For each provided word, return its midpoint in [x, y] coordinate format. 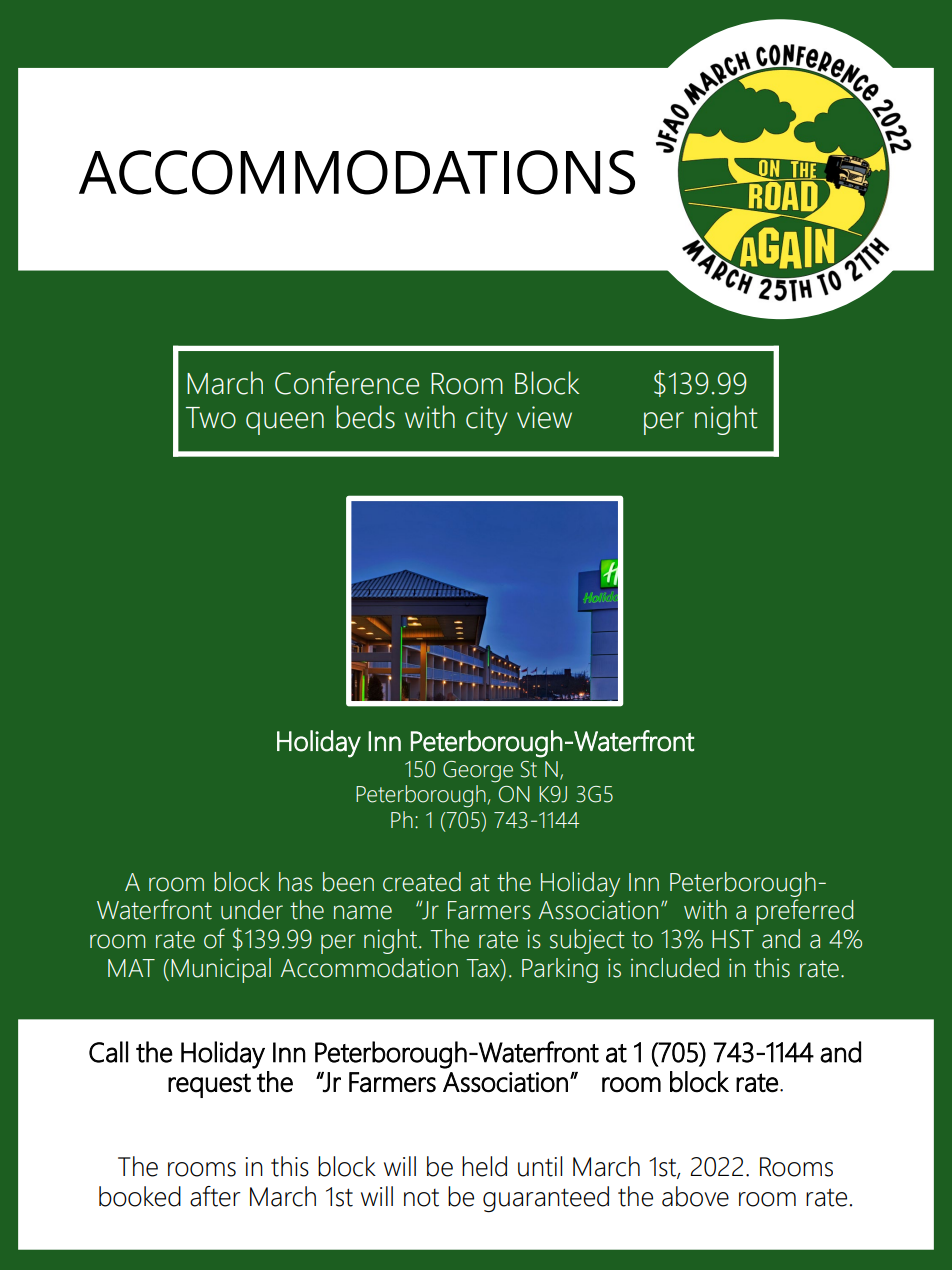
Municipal [221, 970]
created [422, 882]
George [478, 772]
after [215, 1196]
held [484, 1166]
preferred [804, 912]
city [487, 420]
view [544, 417]
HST [733, 939]
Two [211, 418]
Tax [484, 968]
